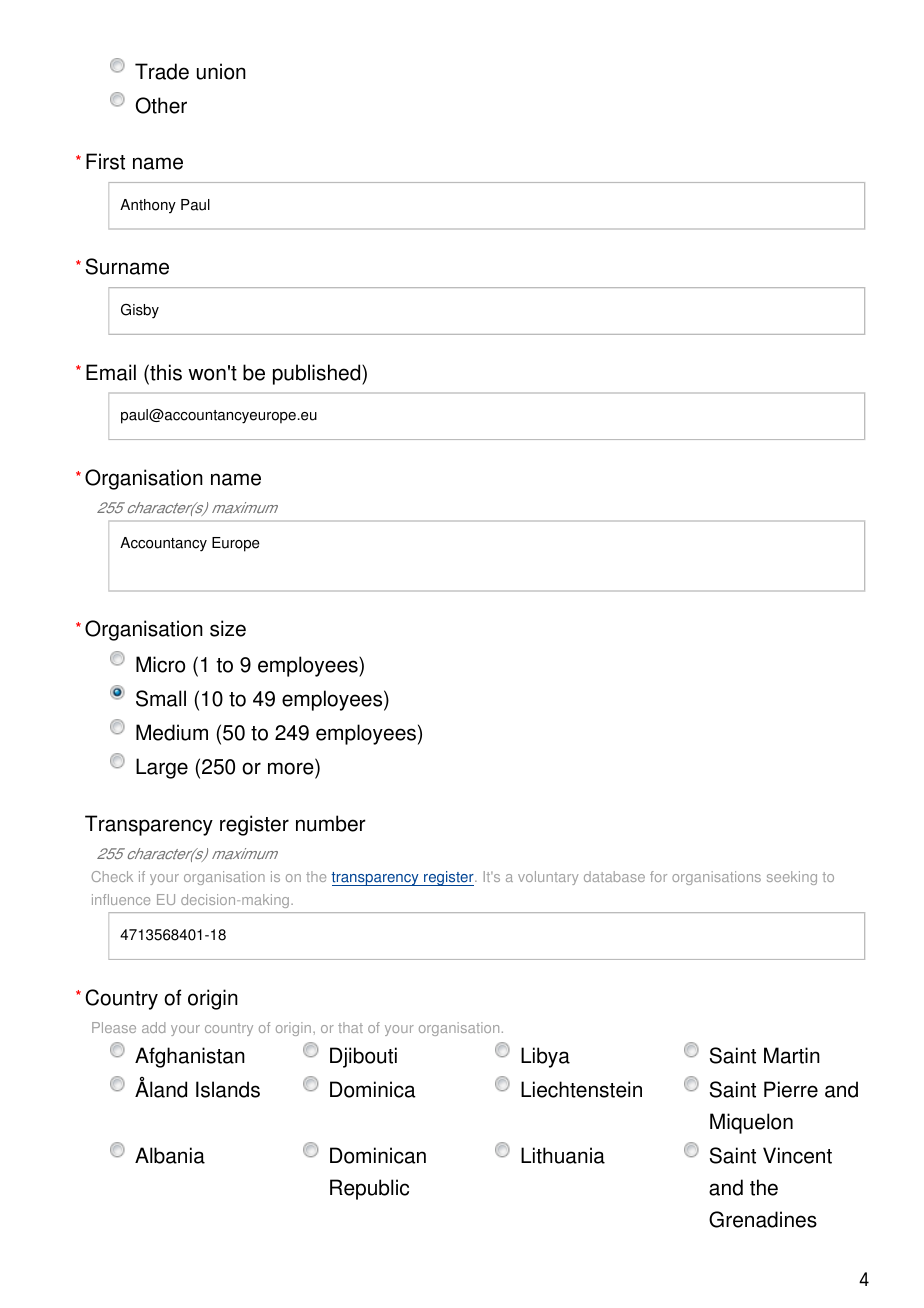 This document has width=924, height=1308. I want to click on Other, so click(161, 105).
